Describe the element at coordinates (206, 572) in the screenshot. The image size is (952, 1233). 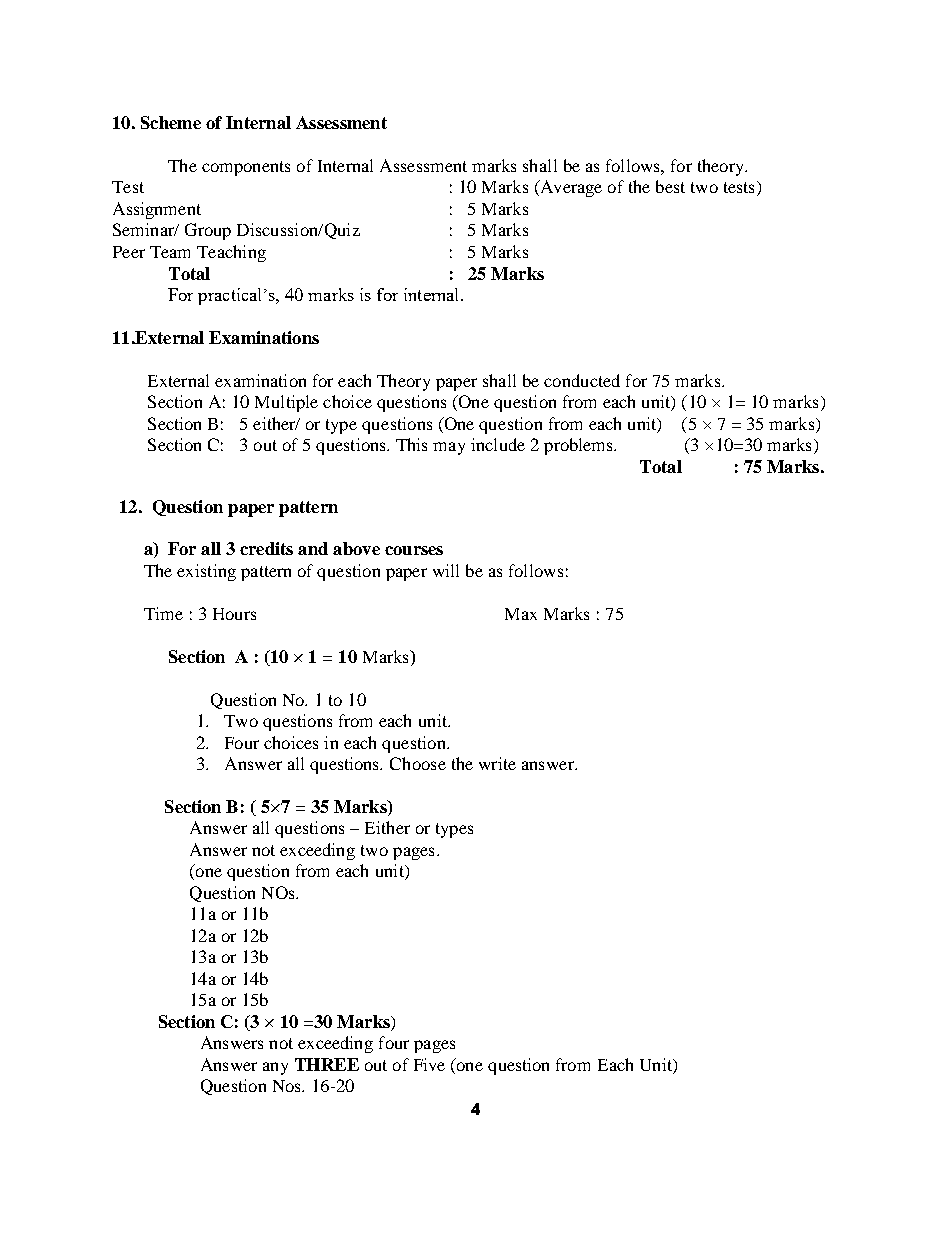
I see `existing` at that location.
